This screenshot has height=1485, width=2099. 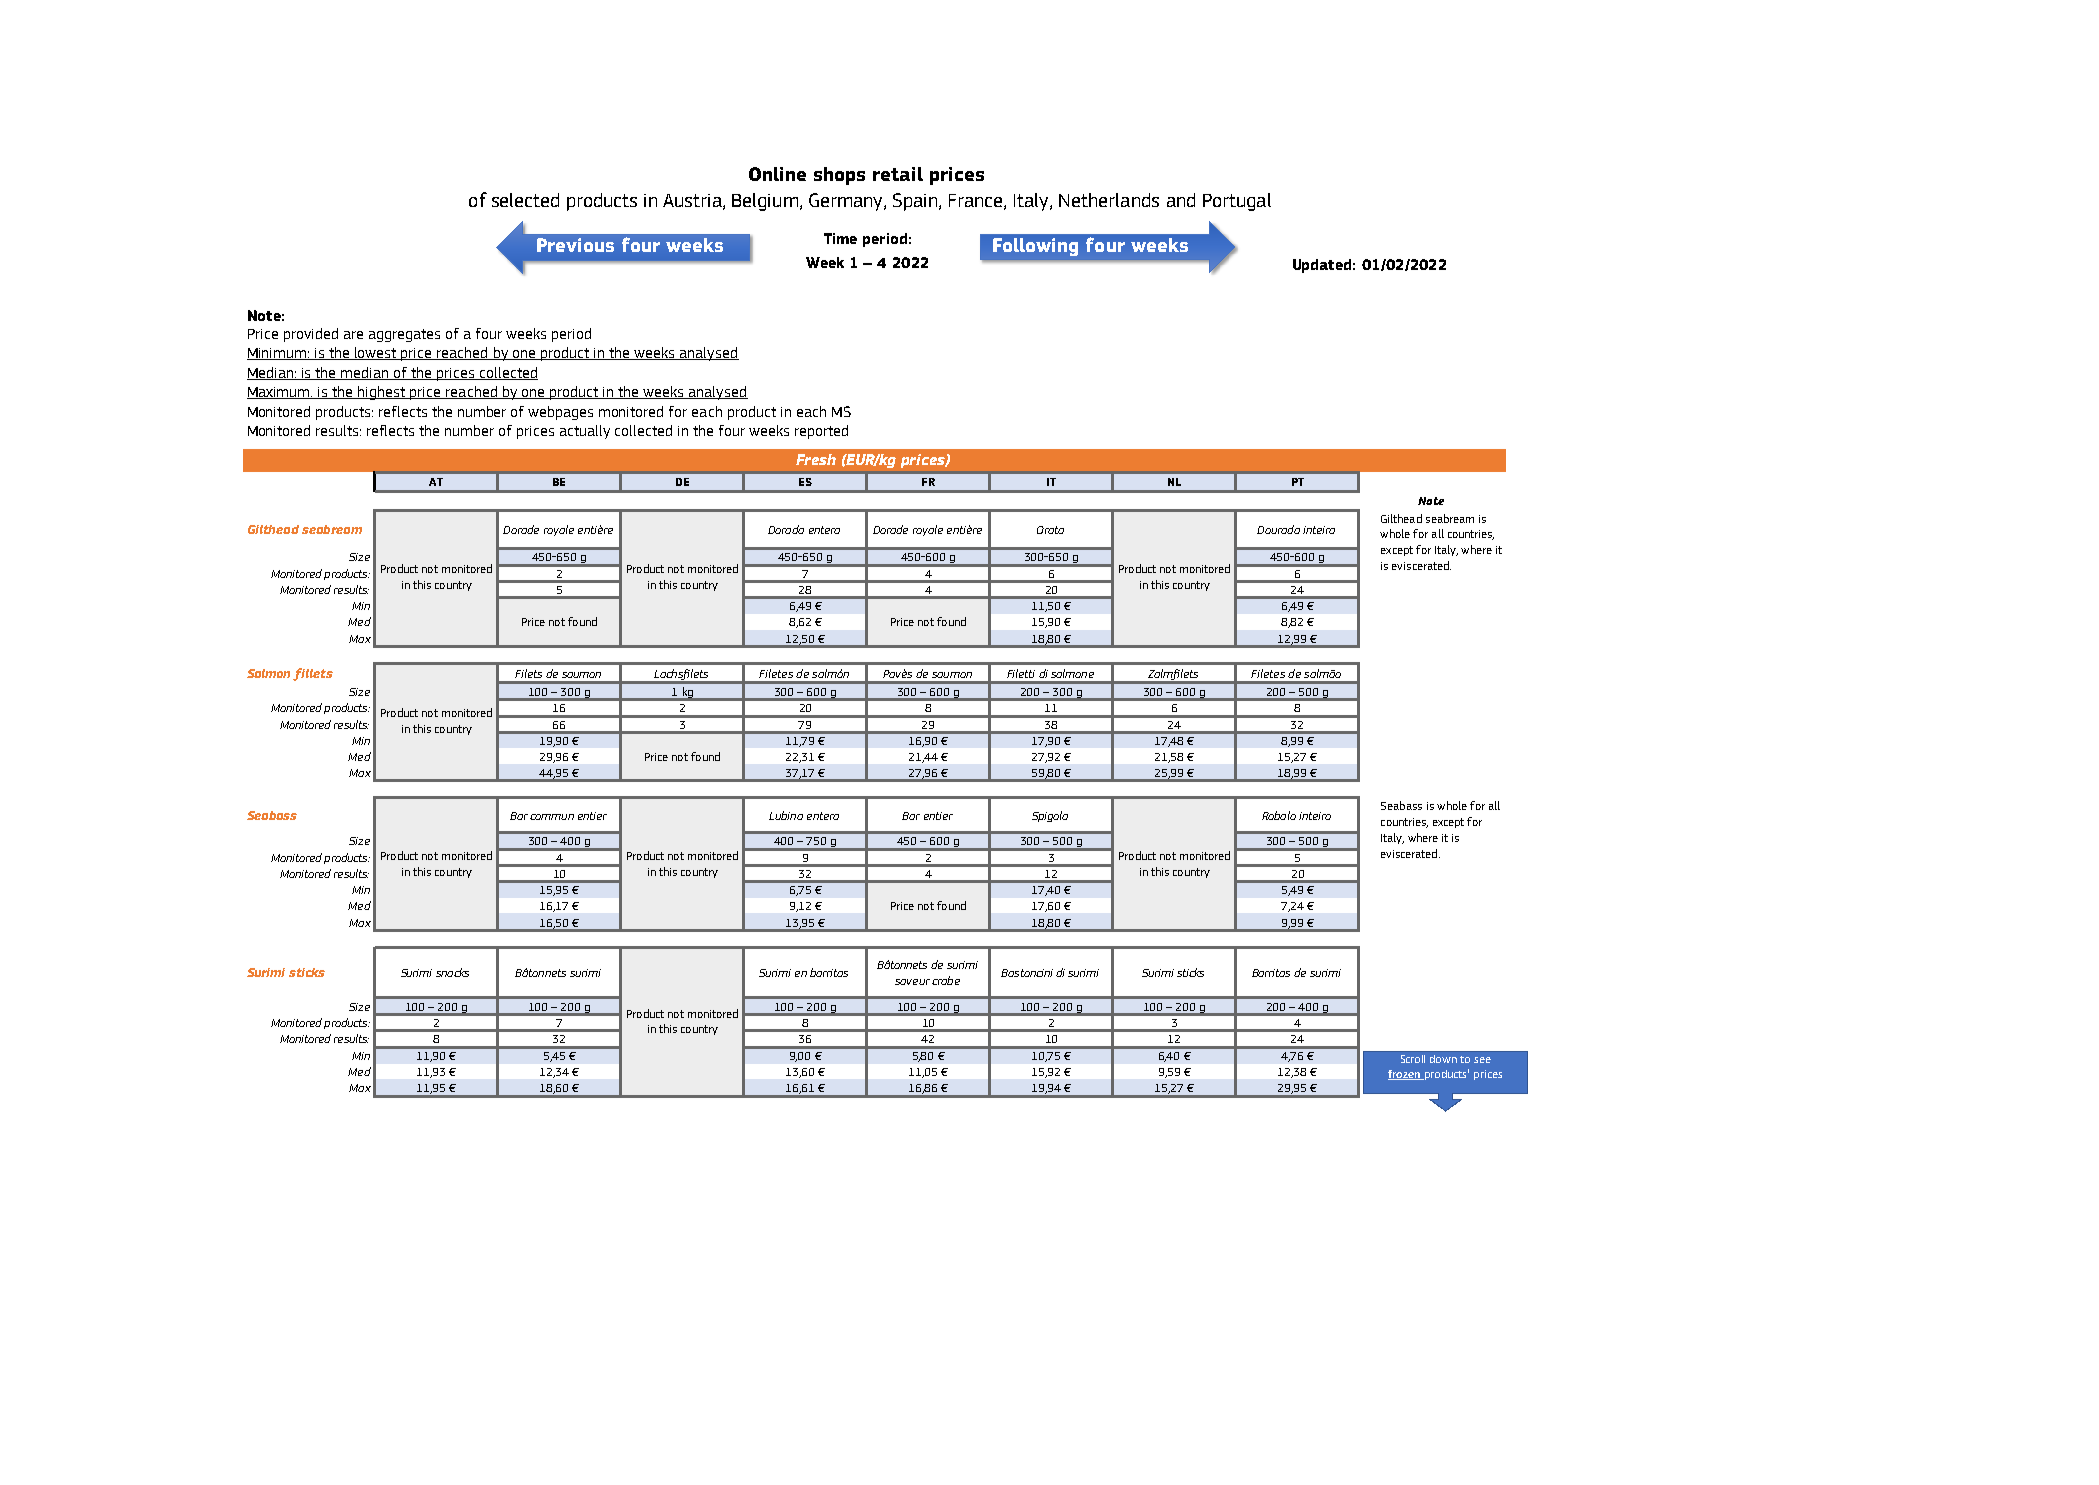 What do you see at coordinates (898, 174) in the screenshot?
I see `retail` at bounding box center [898, 174].
